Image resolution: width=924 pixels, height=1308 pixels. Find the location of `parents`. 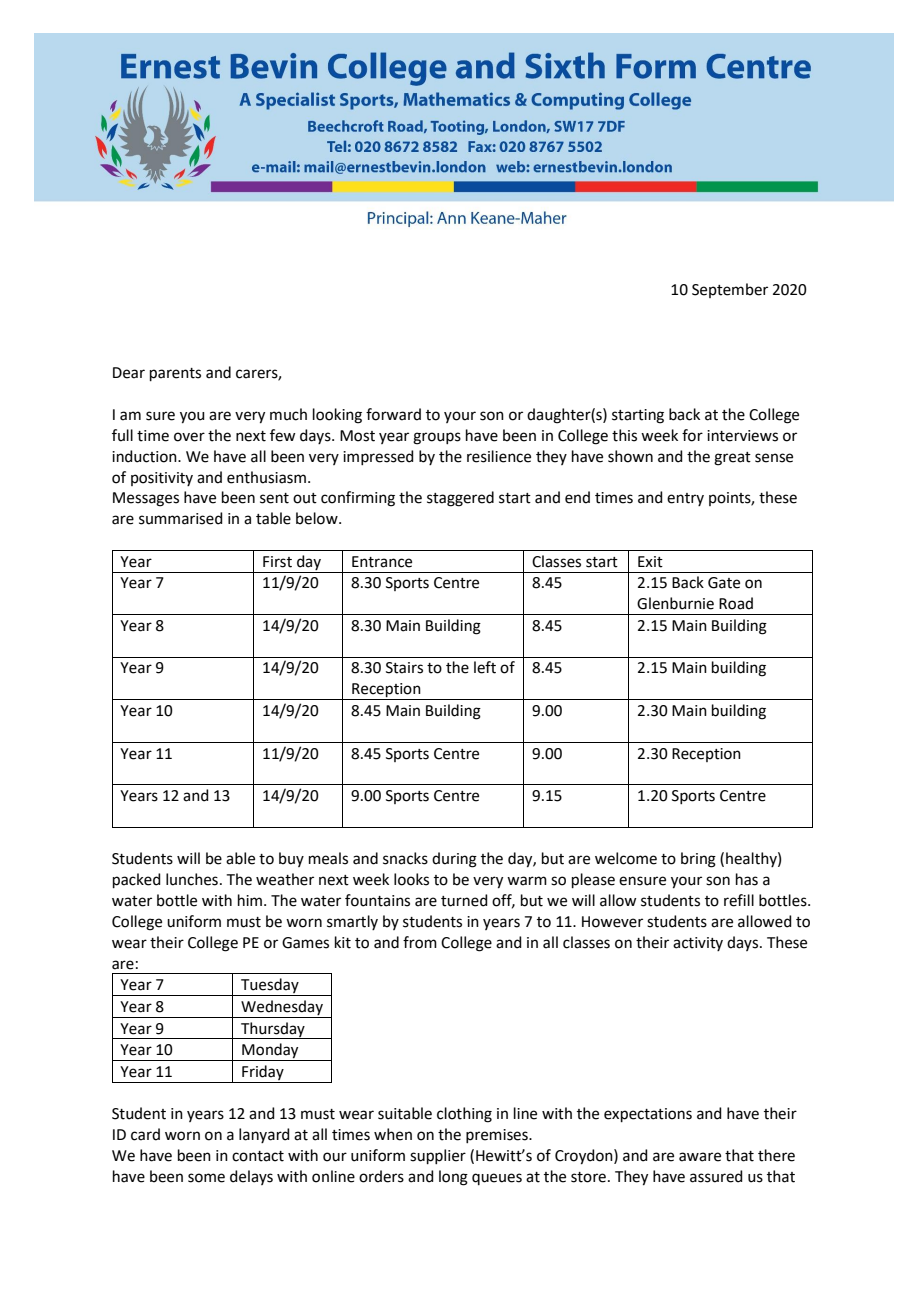

parents is located at coordinates (175, 374).
